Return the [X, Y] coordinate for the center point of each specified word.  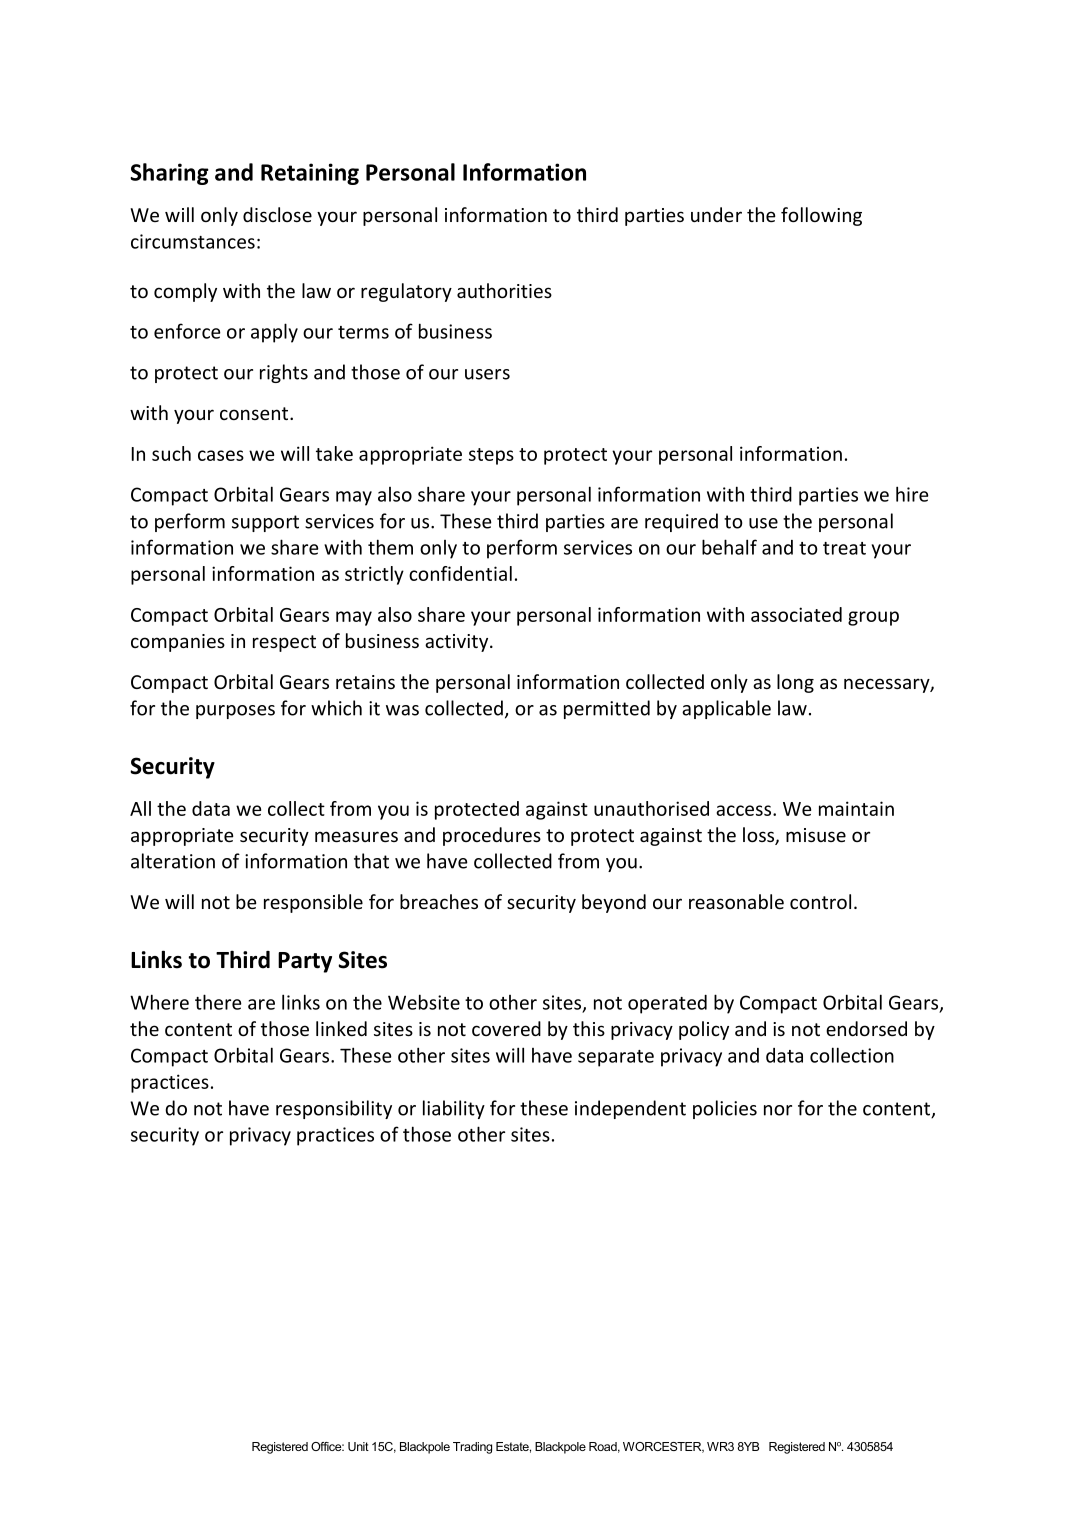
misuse [816, 835]
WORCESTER [663, 1447]
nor [778, 1110]
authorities [504, 290]
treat [844, 548]
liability [454, 1109]
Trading [472, 1448]
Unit [358, 1446]
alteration [173, 861]
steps [491, 456]
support [265, 523]
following [821, 216]
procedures [492, 836]
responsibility [334, 1109]
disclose [277, 214]
